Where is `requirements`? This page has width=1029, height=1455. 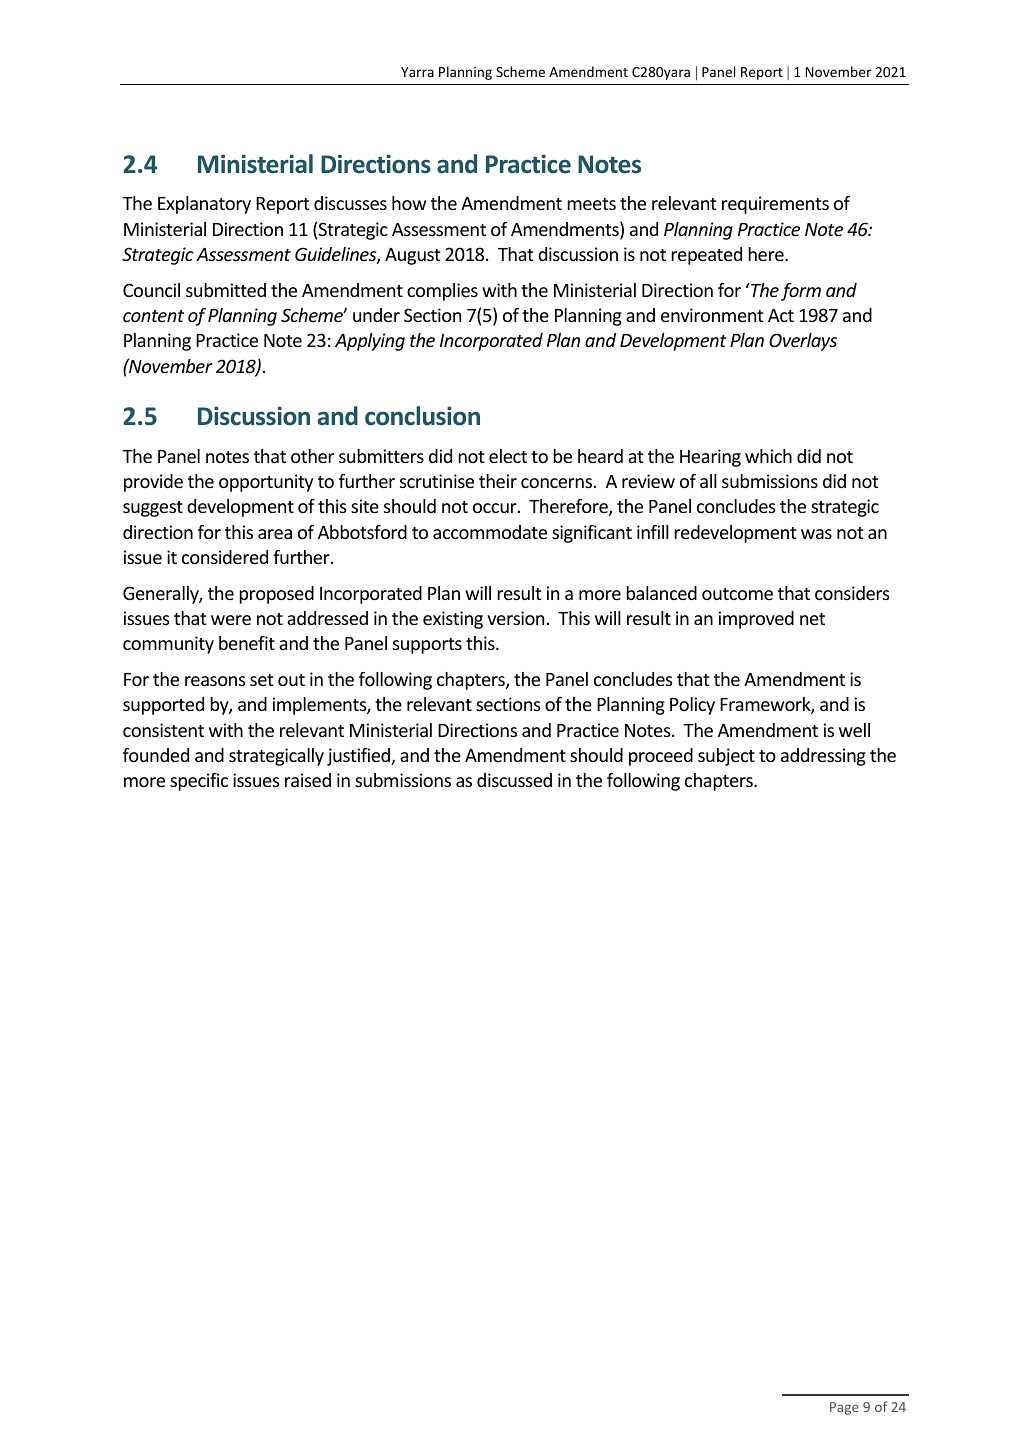 requirements is located at coordinates (775, 205).
